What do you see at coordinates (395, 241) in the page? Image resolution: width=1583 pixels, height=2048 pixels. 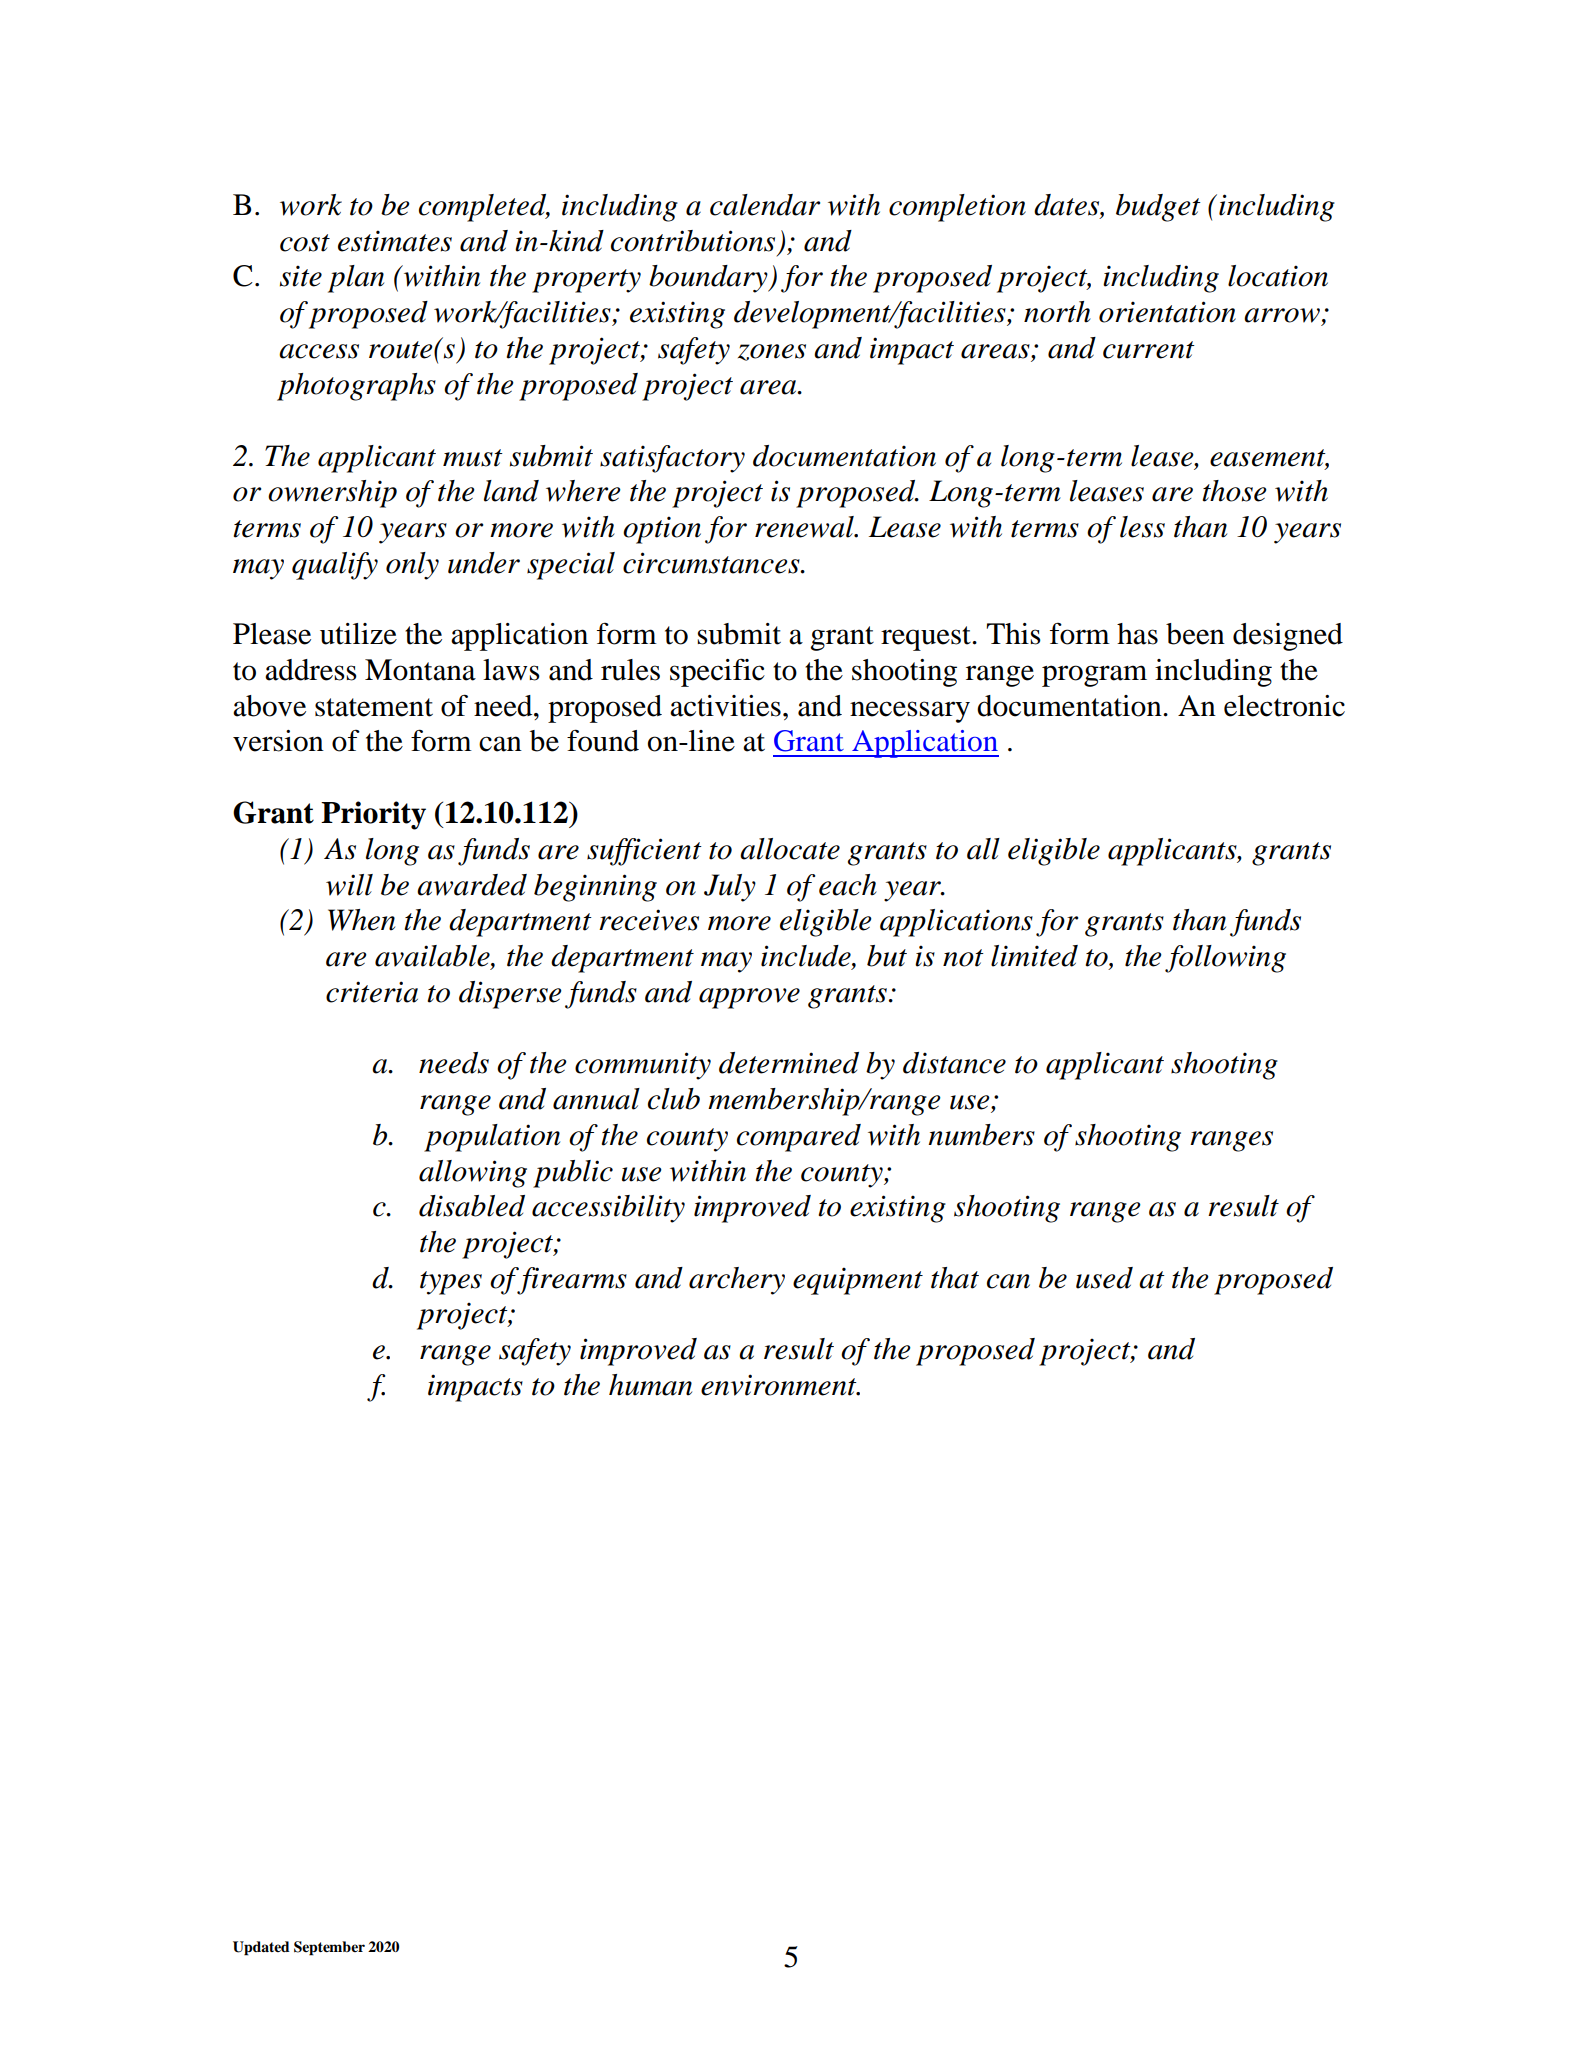 I see `estimates` at bounding box center [395, 241].
